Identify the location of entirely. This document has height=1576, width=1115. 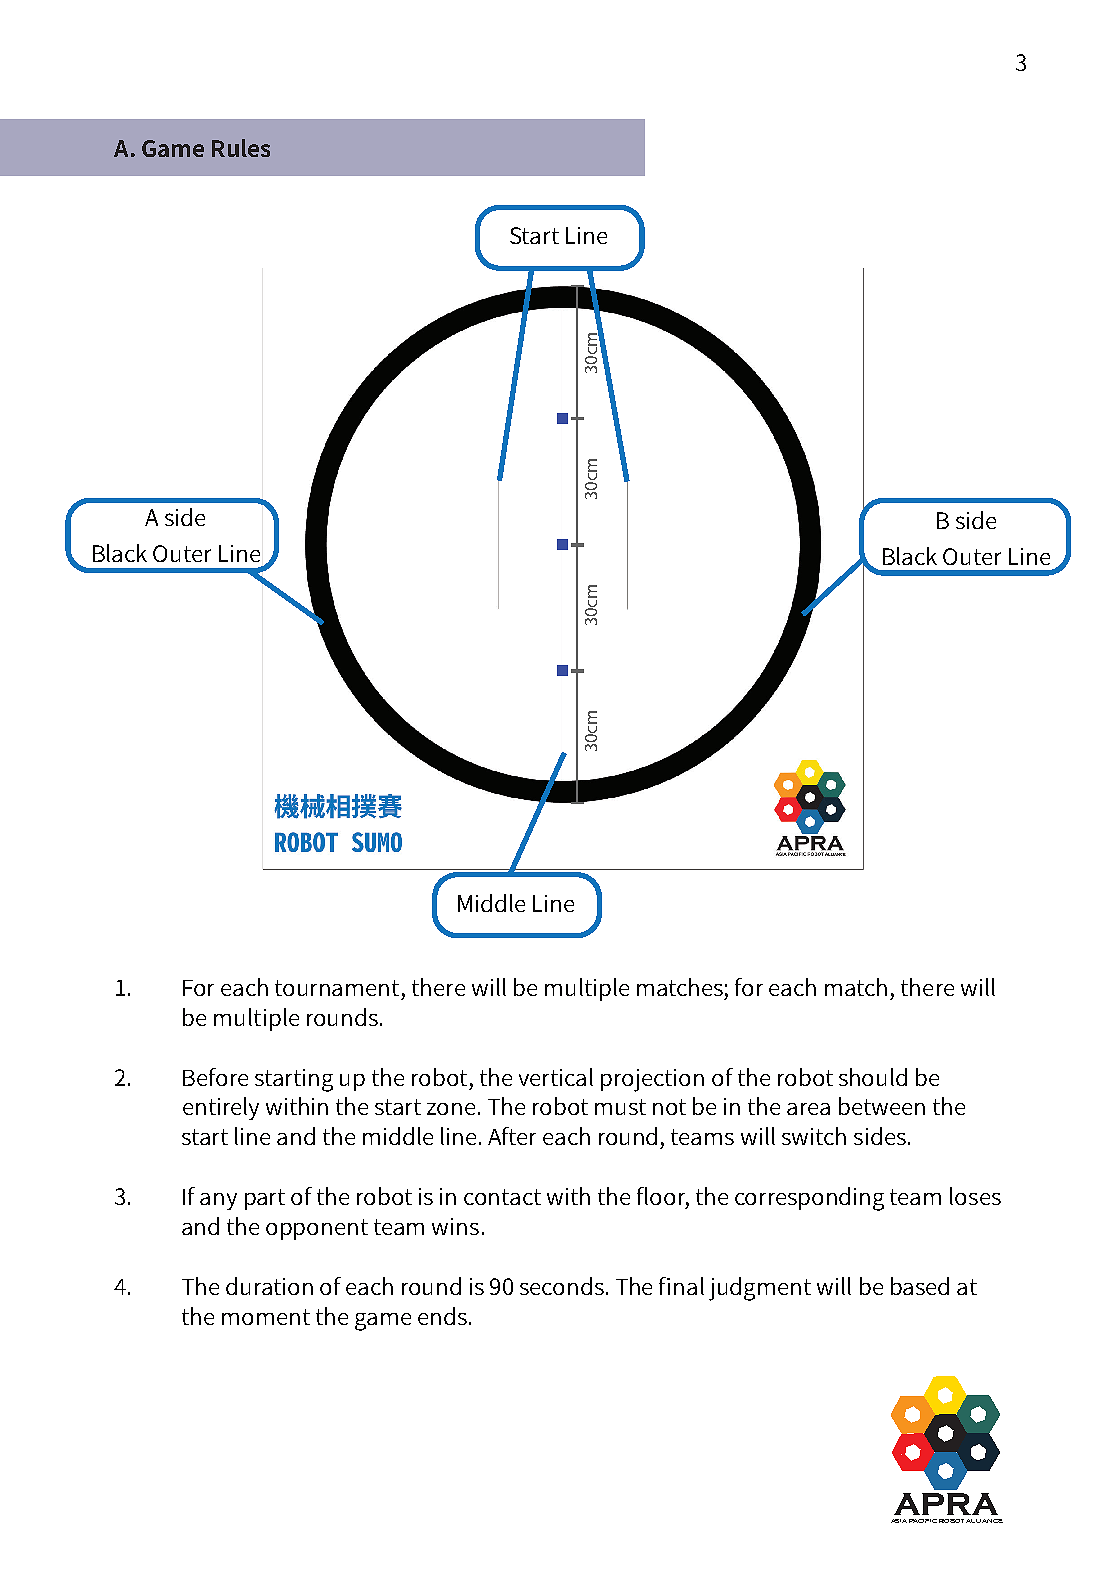
(221, 1108).
